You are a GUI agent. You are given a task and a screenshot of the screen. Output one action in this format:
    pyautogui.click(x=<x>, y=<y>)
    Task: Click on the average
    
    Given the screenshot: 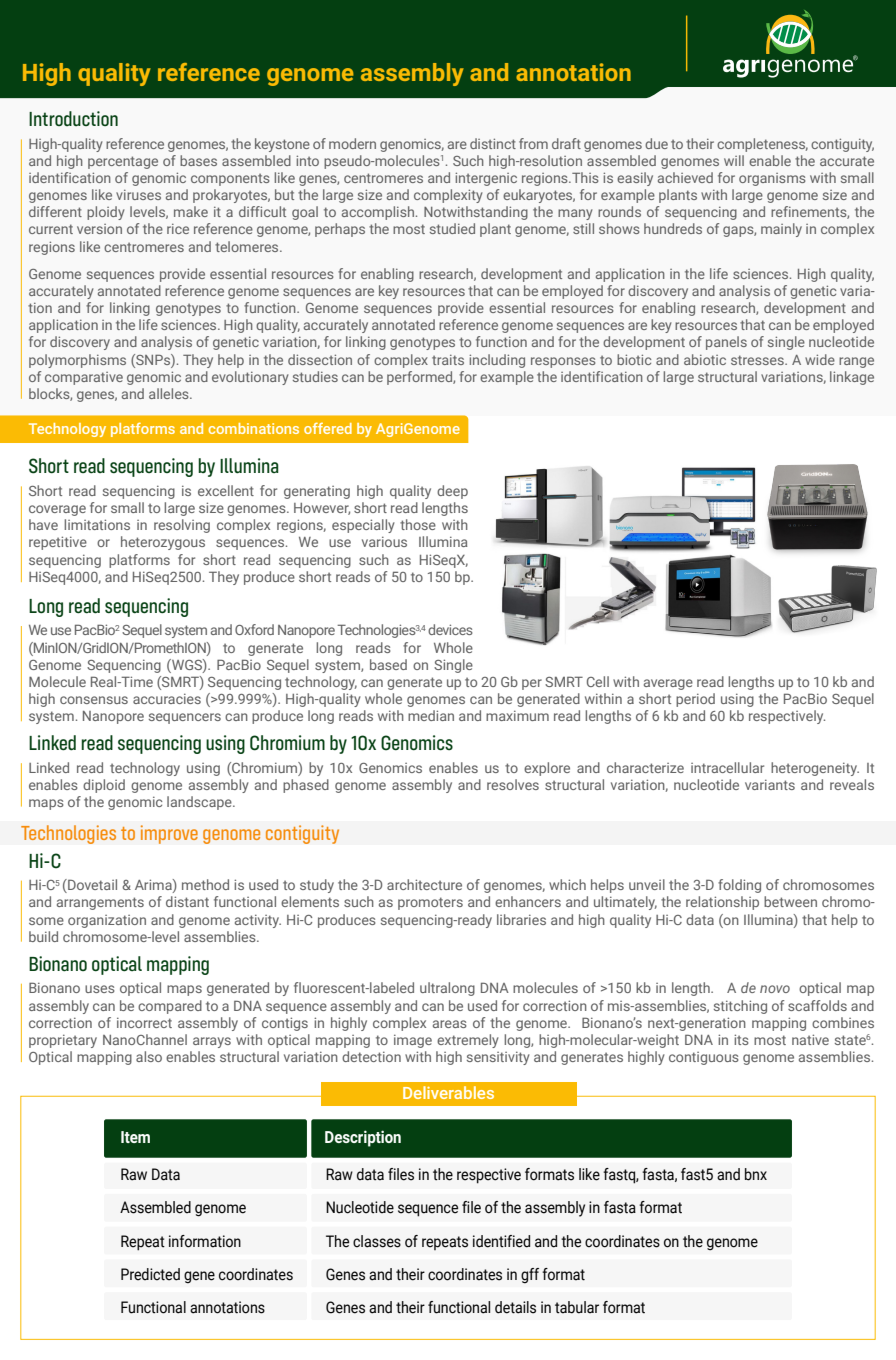 What is the action you would take?
    pyautogui.click(x=668, y=684)
